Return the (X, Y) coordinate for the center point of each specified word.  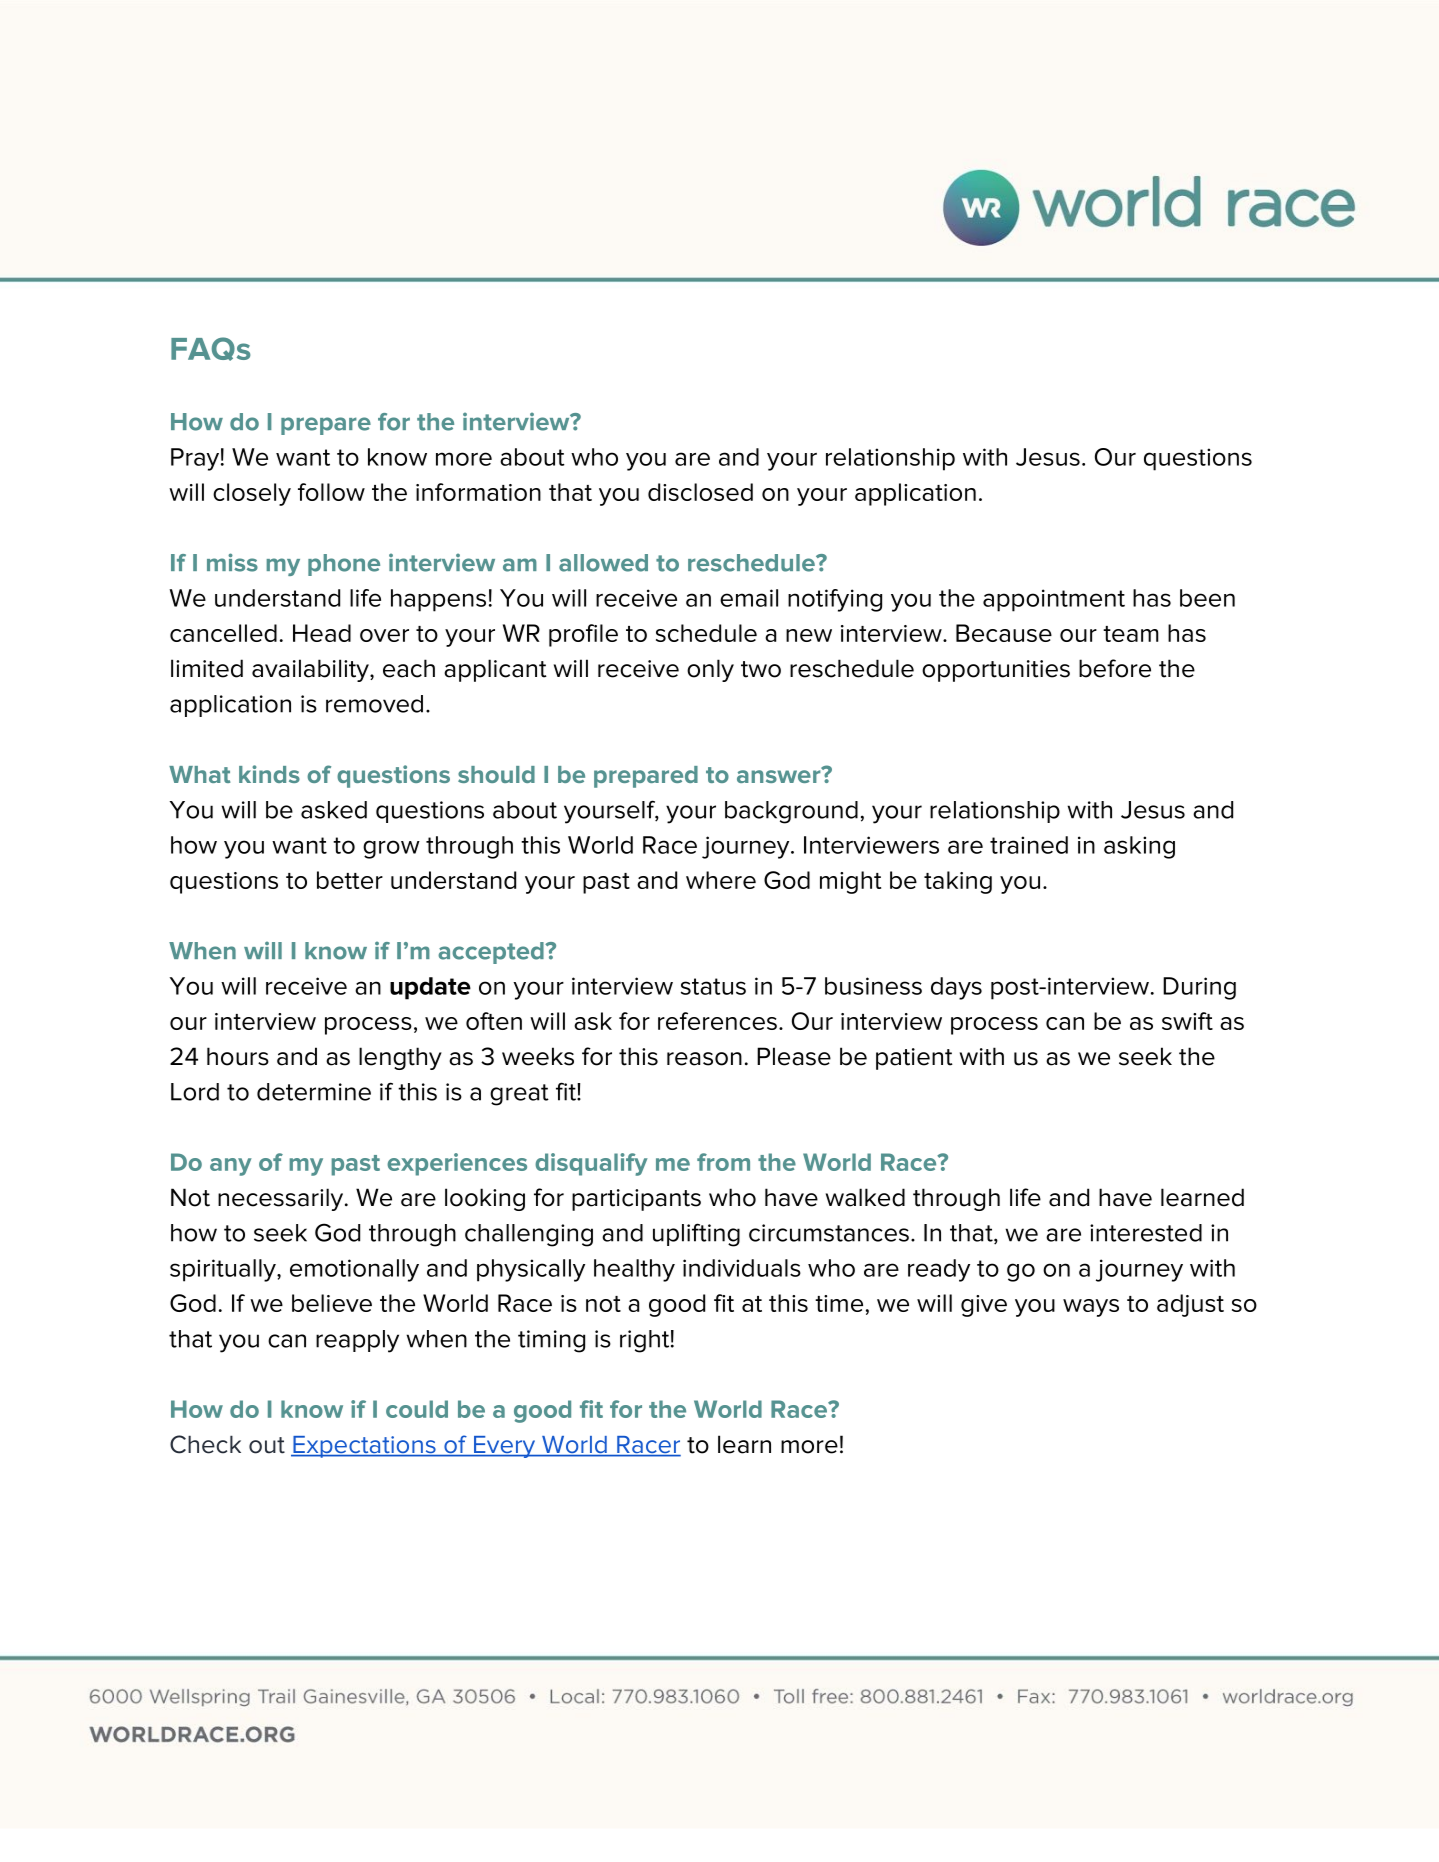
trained (1029, 845)
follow (331, 492)
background (791, 812)
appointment (1054, 600)
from (723, 1162)
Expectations (364, 1447)
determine (314, 1092)
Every (505, 1447)
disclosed (700, 492)
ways (1091, 1308)
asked (334, 810)
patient (914, 1059)
